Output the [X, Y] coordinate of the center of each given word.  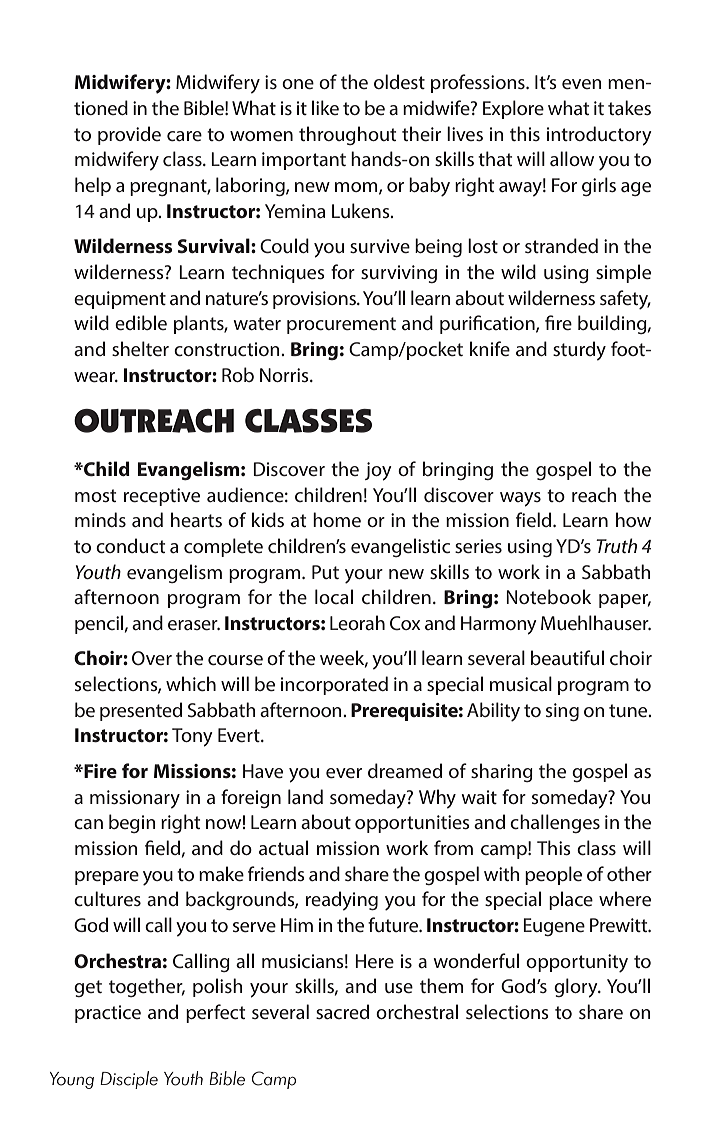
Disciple [129, 1080]
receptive [162, 497]
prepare [107, 878]
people [553, 875]
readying [342, 901]
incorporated [334, 685]
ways [520, 499]
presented [141, 711]
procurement [341, 325]
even [582, 84]
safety [625, 300]
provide [129, 135]
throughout [347, 135]
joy [378, 471]
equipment [120, 300]
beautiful [567, 657]
